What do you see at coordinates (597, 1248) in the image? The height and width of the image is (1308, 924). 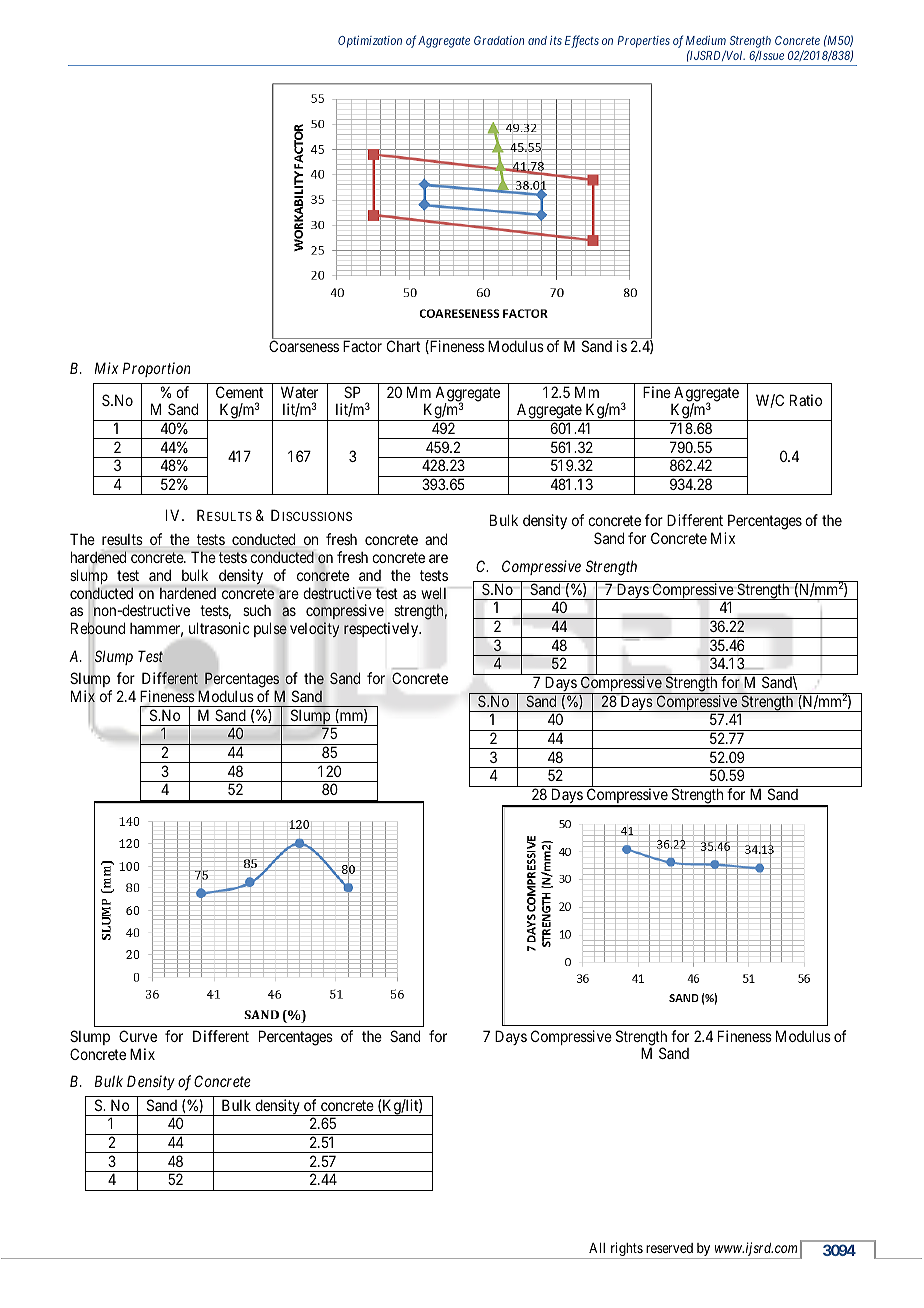 I see `All` at bounding box center [597, 1248].
